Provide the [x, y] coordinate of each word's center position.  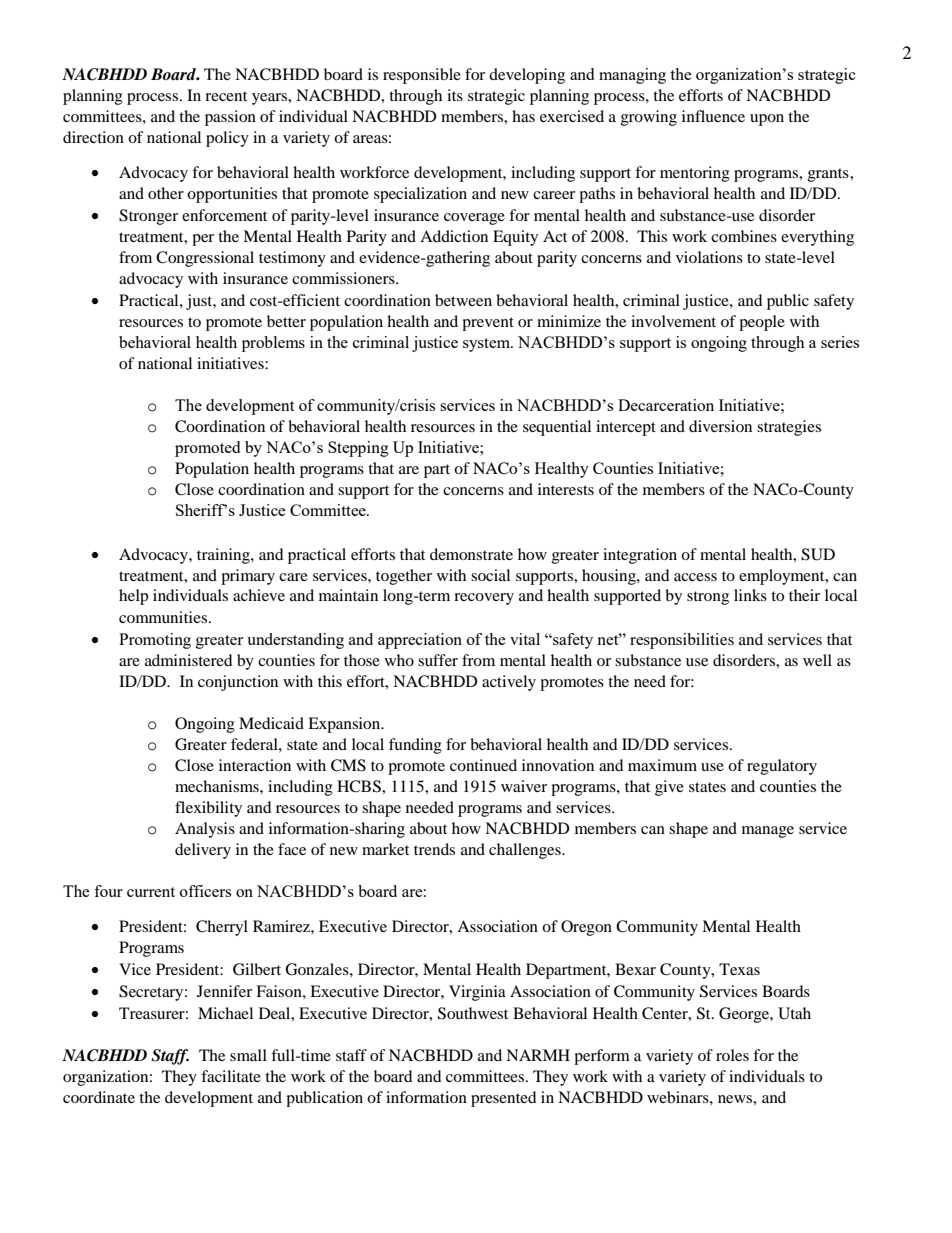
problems [273, 344]
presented [504, 1099]
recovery [484, 599]
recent [226, 96]
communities [163, 617]
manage [768, 832]
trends [434, 849]
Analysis [205, 830]
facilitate [231, 1076]
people [762, 323]
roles [732, 1055]
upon [767, 120]
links [750, 595]
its [455, 95]
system [487, 345]
